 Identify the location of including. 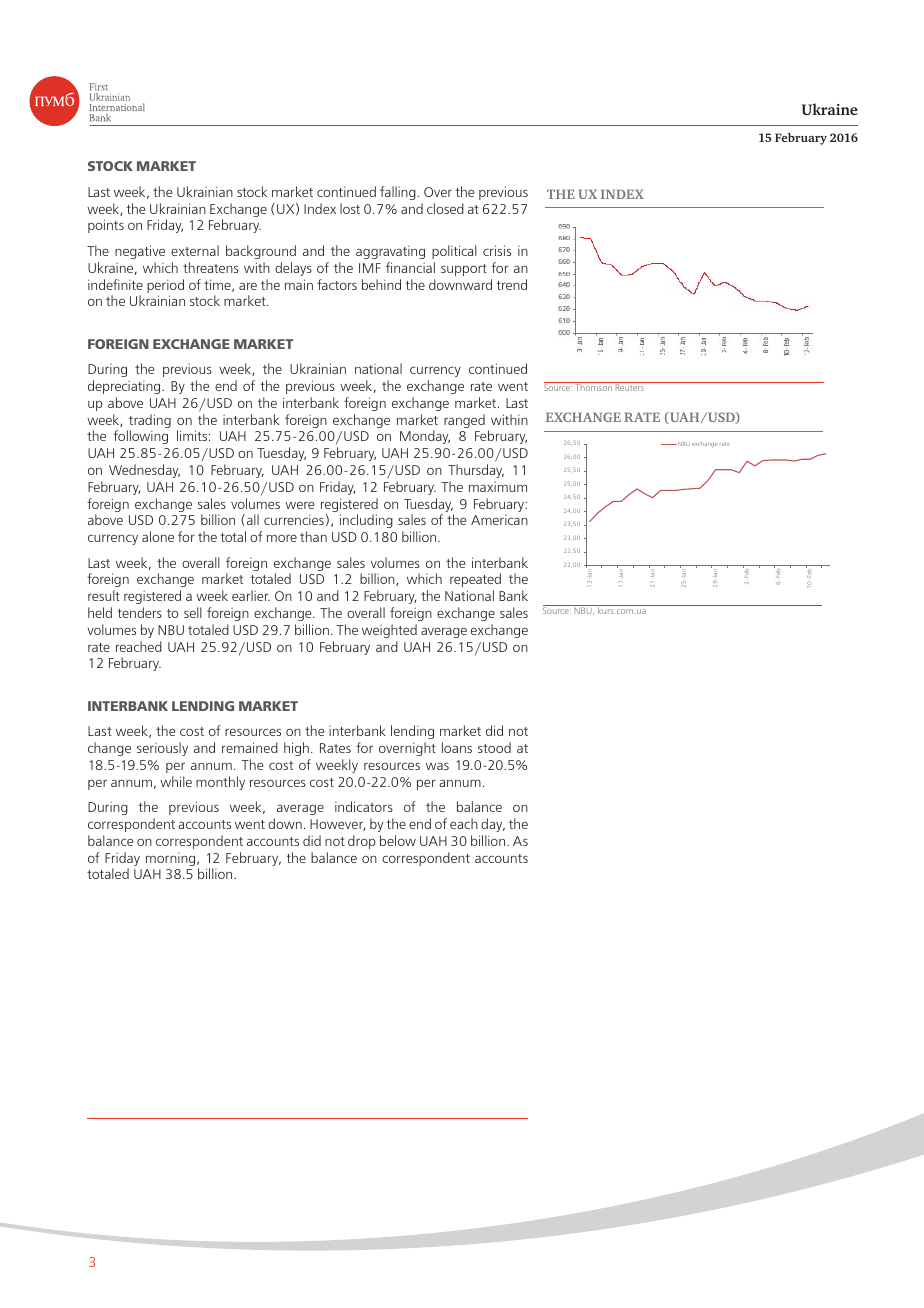
(366, 521).
